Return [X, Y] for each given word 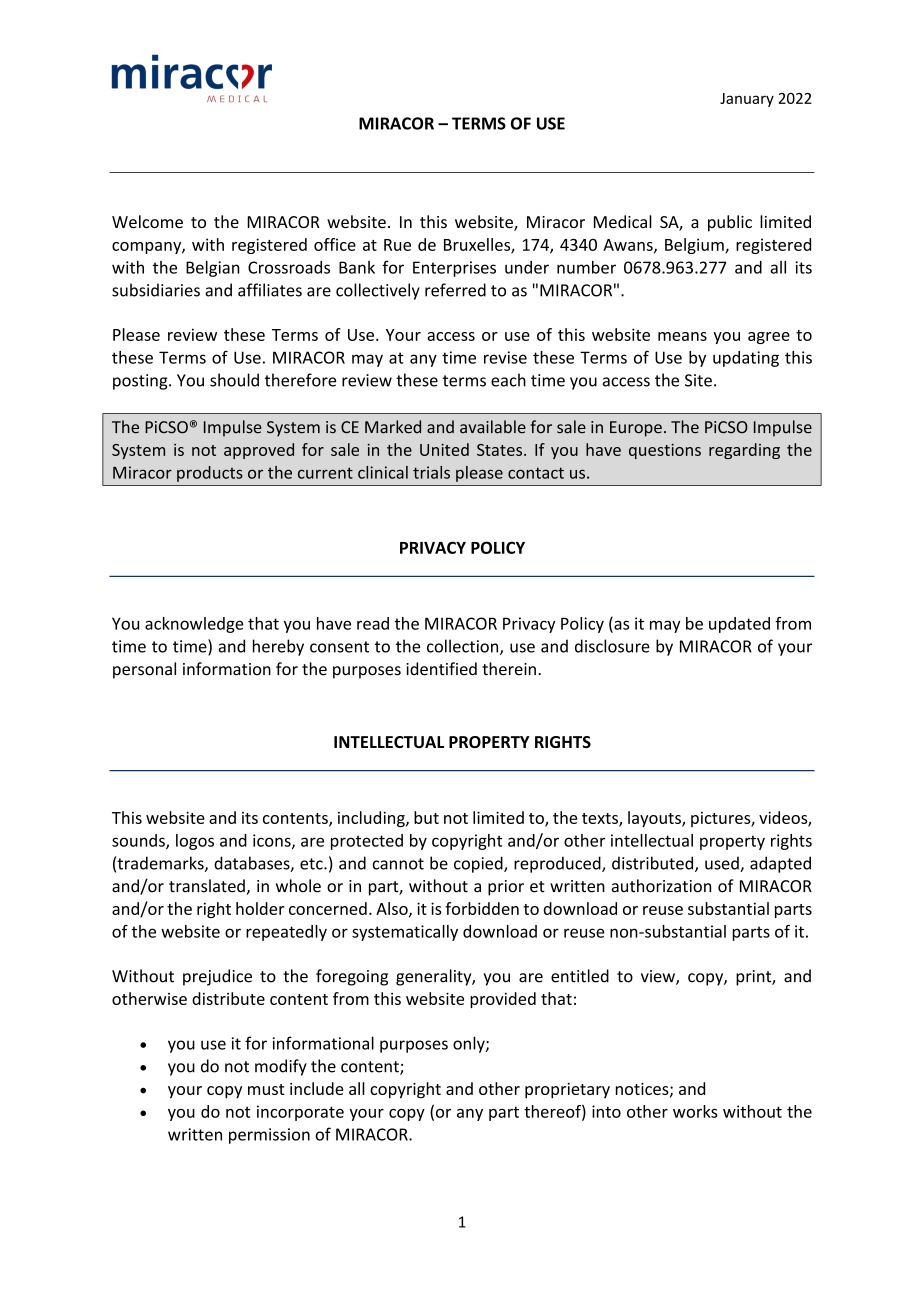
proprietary [567, 1091]
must [266, 1089]
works [695, 1111]
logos [195, 842]
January [747, 100]
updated [739, 625]
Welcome [147, 221]
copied [479, 864]
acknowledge [194, 625]
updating [746, 359]
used [723, 864]
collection [464, 647]
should [234, 380]
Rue [397, 245]
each [508, 380]
